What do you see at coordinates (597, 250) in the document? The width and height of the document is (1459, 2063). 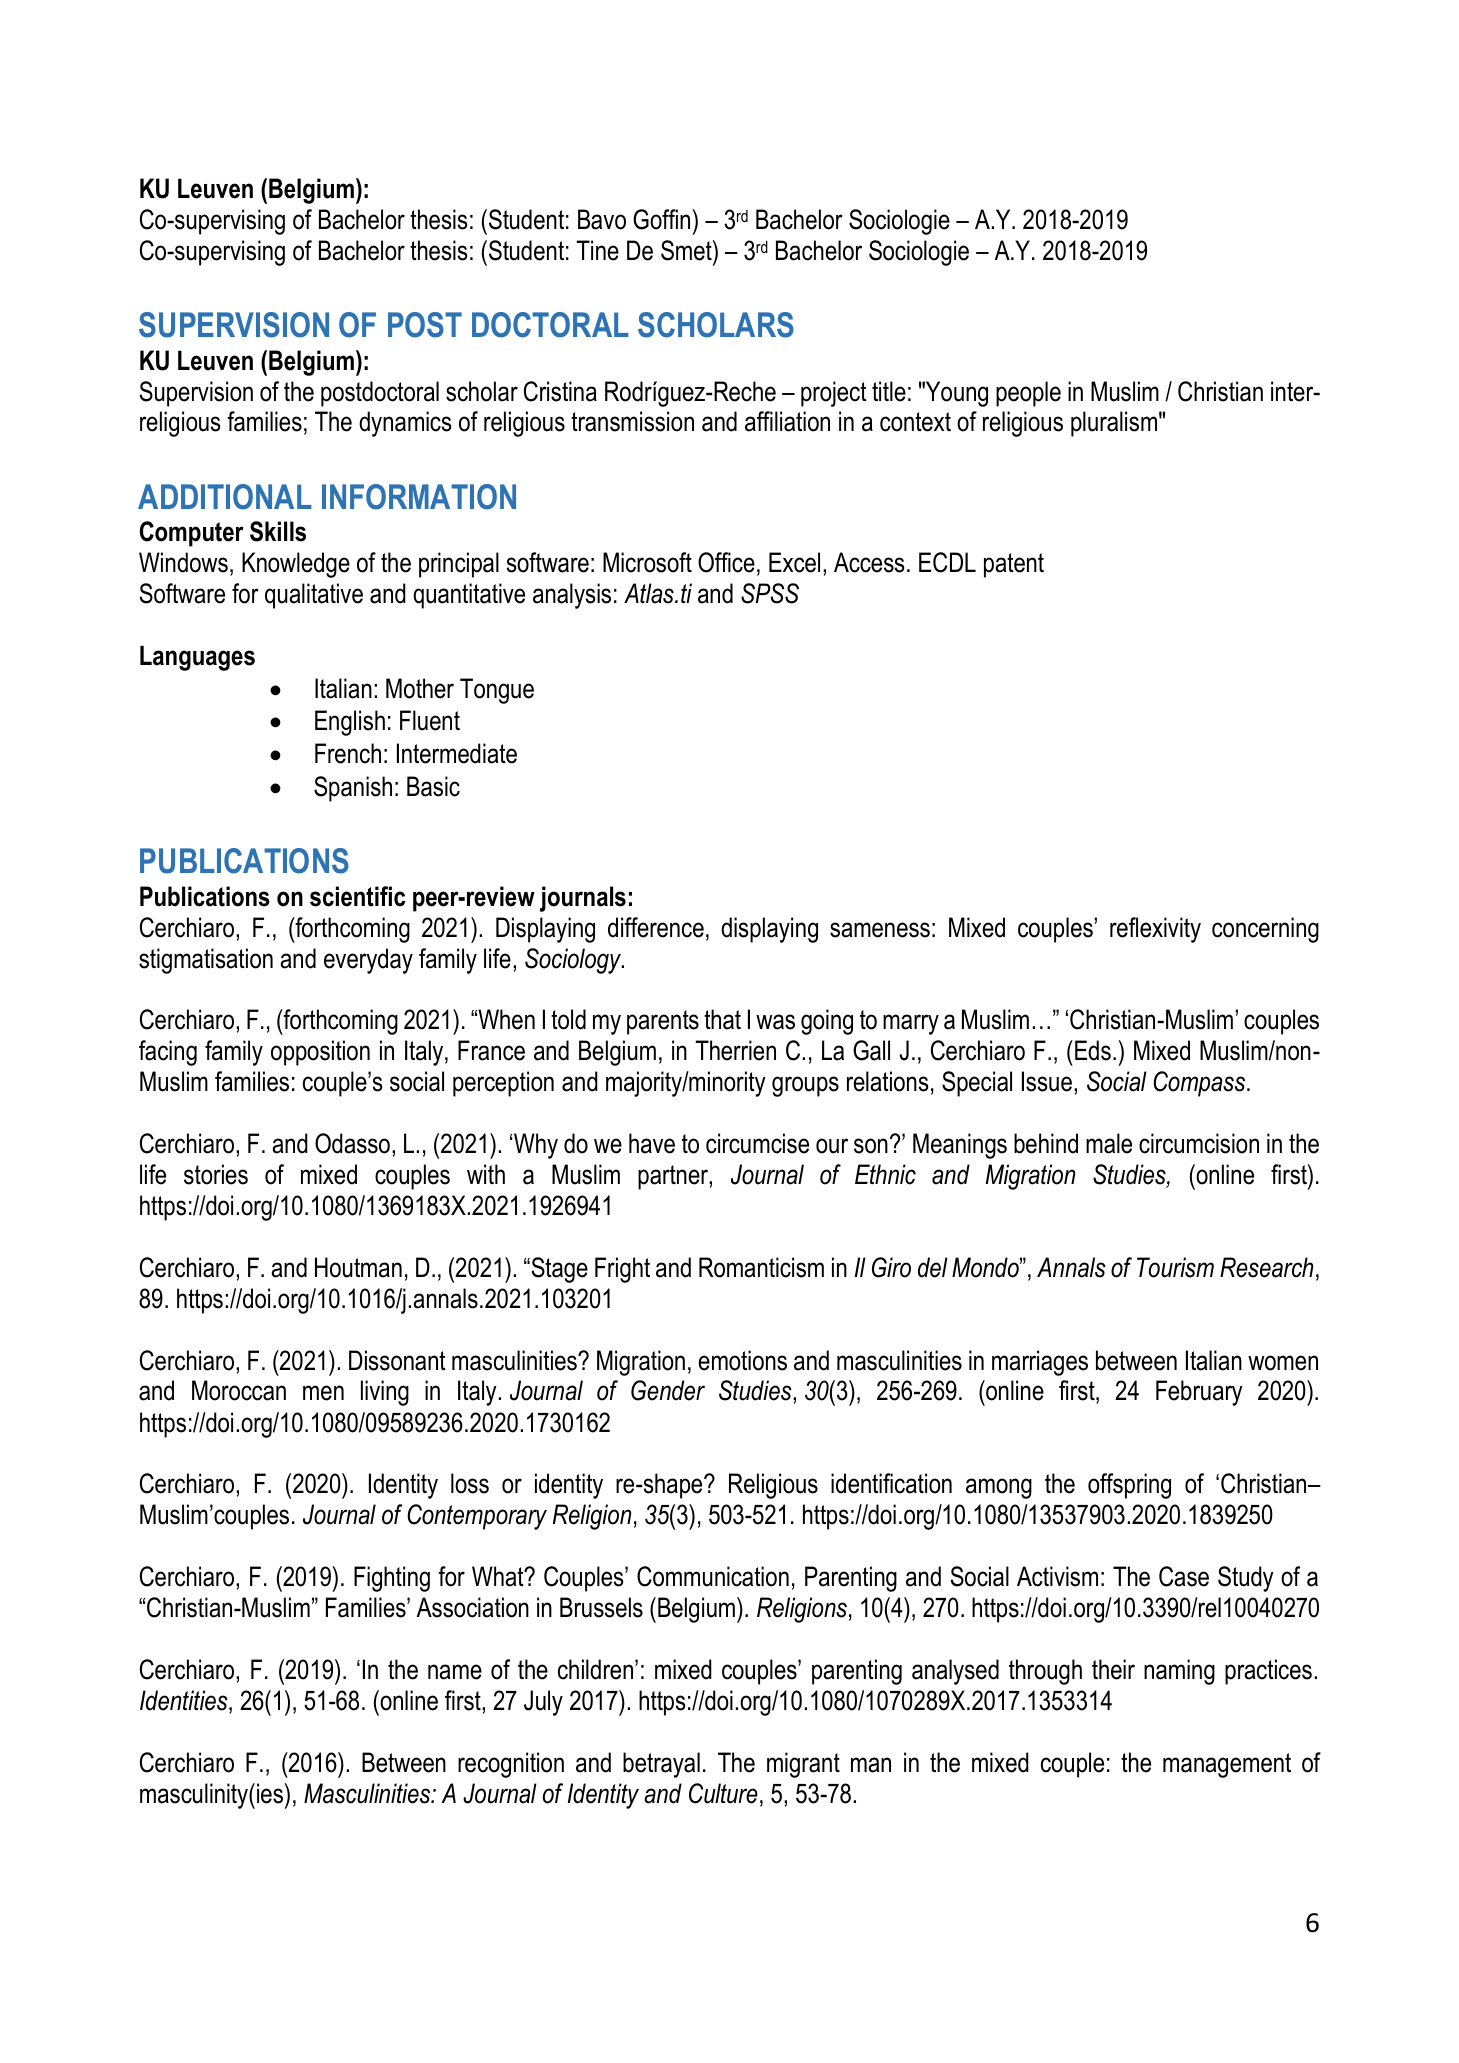 I see `Tine` at bounding box center [597, 250].
